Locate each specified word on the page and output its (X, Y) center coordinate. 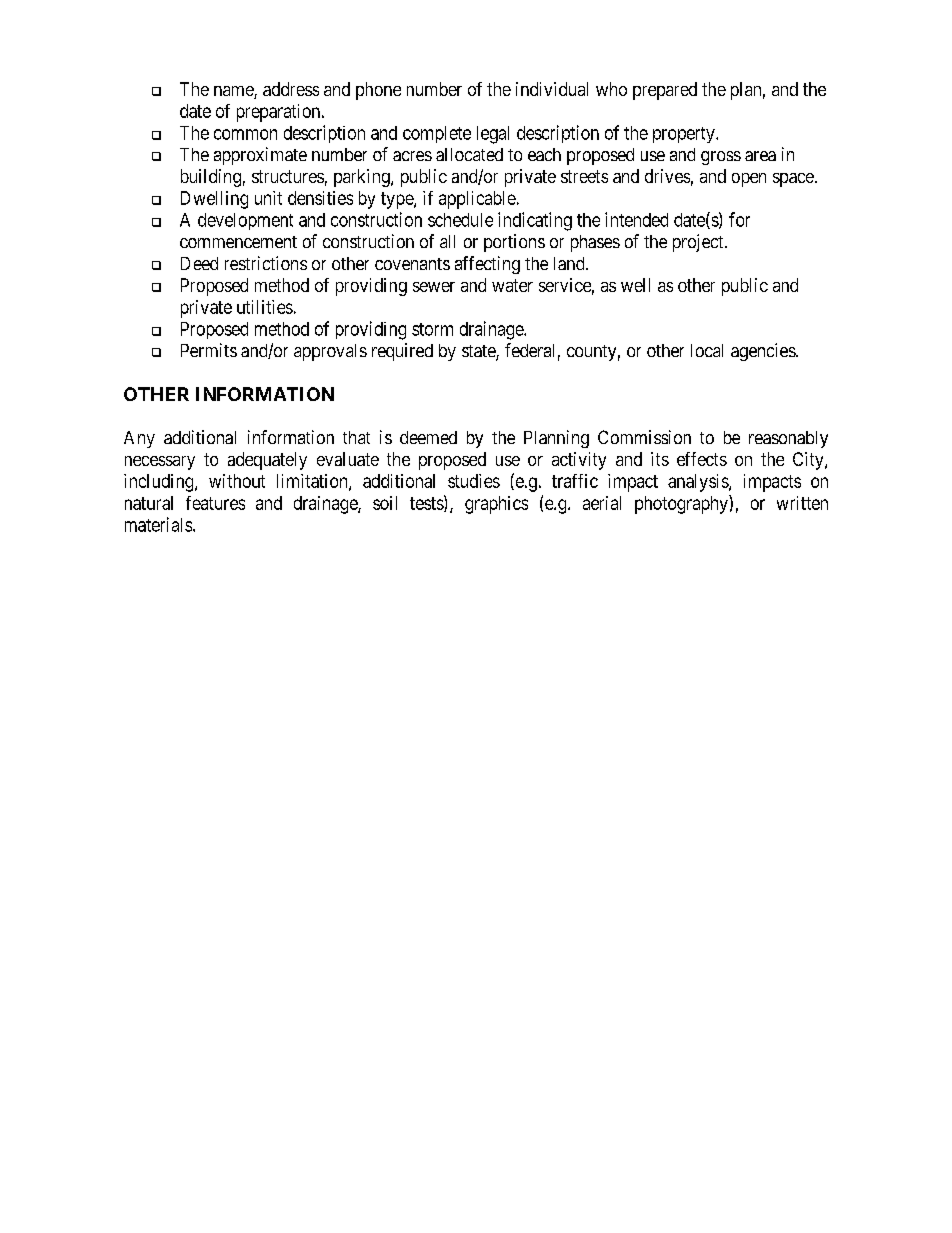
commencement (238, 242)
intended (636, 219)
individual (552, 89)
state (479, 352)
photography (682, 504)
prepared (665, 91)
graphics (496, 505)
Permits (209, 350)
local (707, 350)
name (234, 92)
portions (514, 243)
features (215, 503)
